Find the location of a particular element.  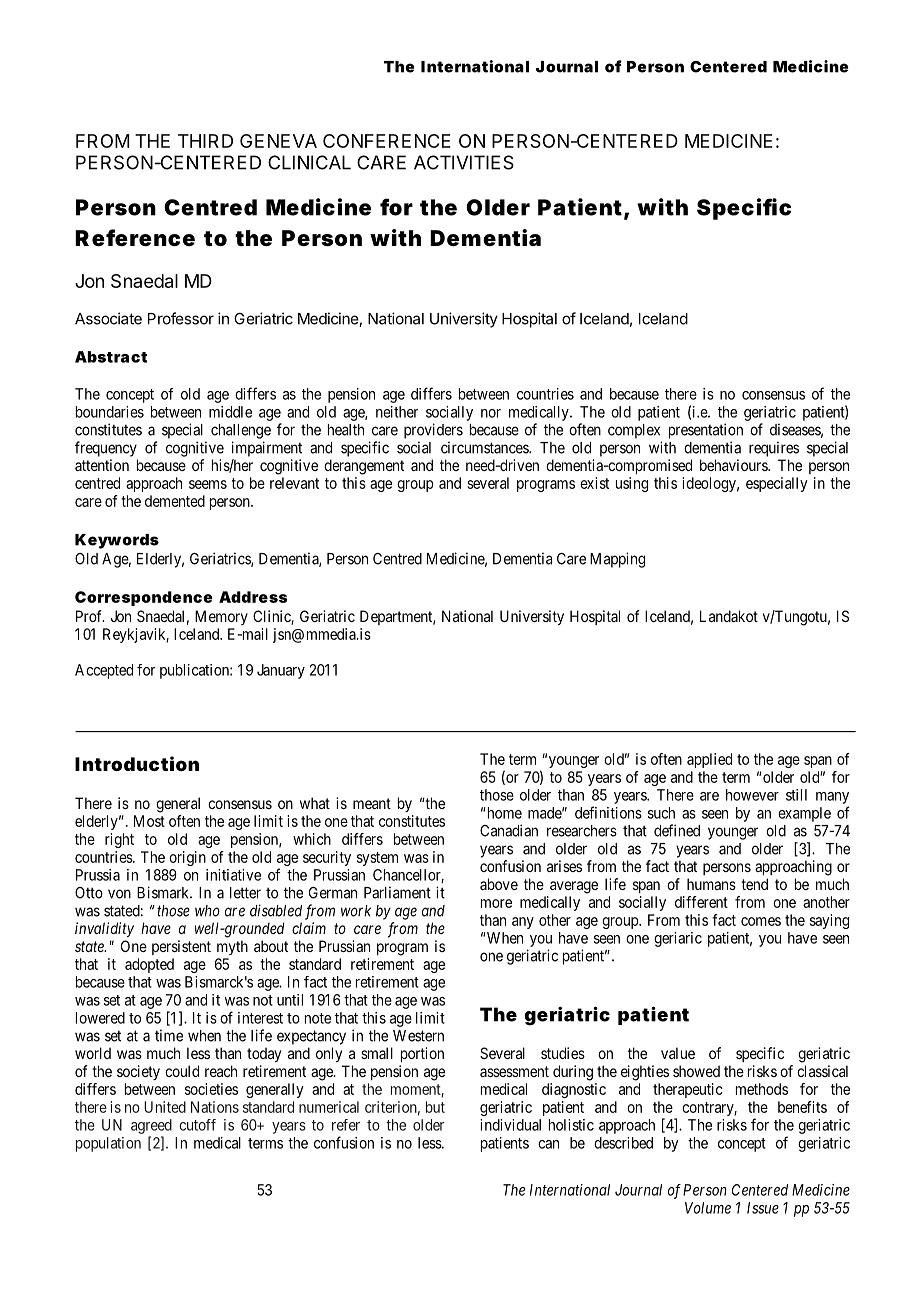

individual is located at coordinates (510, 1125).
